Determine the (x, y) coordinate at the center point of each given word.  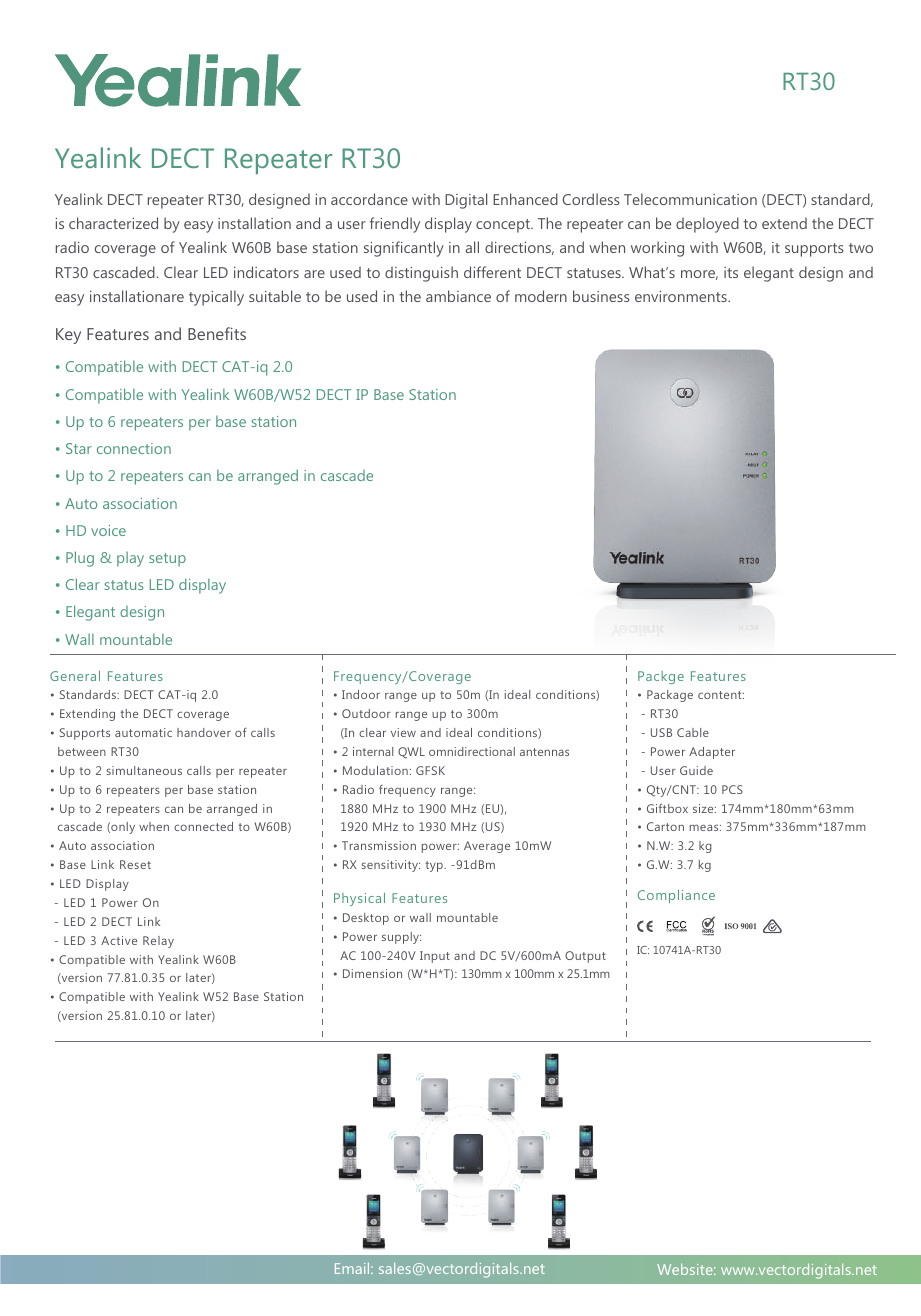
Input (435, 957)
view (403, 732)
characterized (113, 223)
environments (682, 296)
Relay (158, 942)
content (721, 695)
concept (504, 226)
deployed (707, 225)
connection (134, 448)
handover (204, 732)
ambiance (458, 296)
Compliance (676, 896)
